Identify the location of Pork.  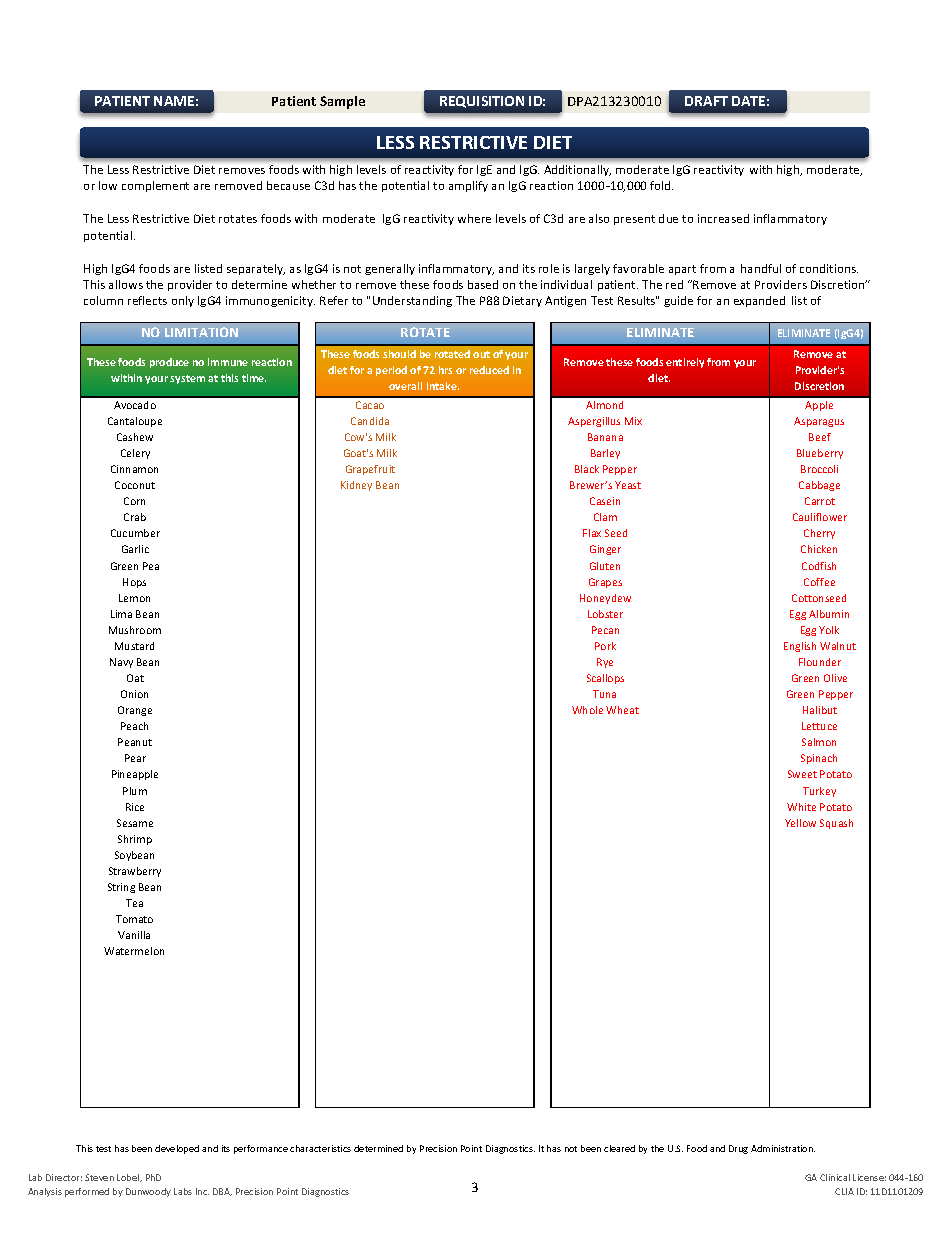
(605, 646).
